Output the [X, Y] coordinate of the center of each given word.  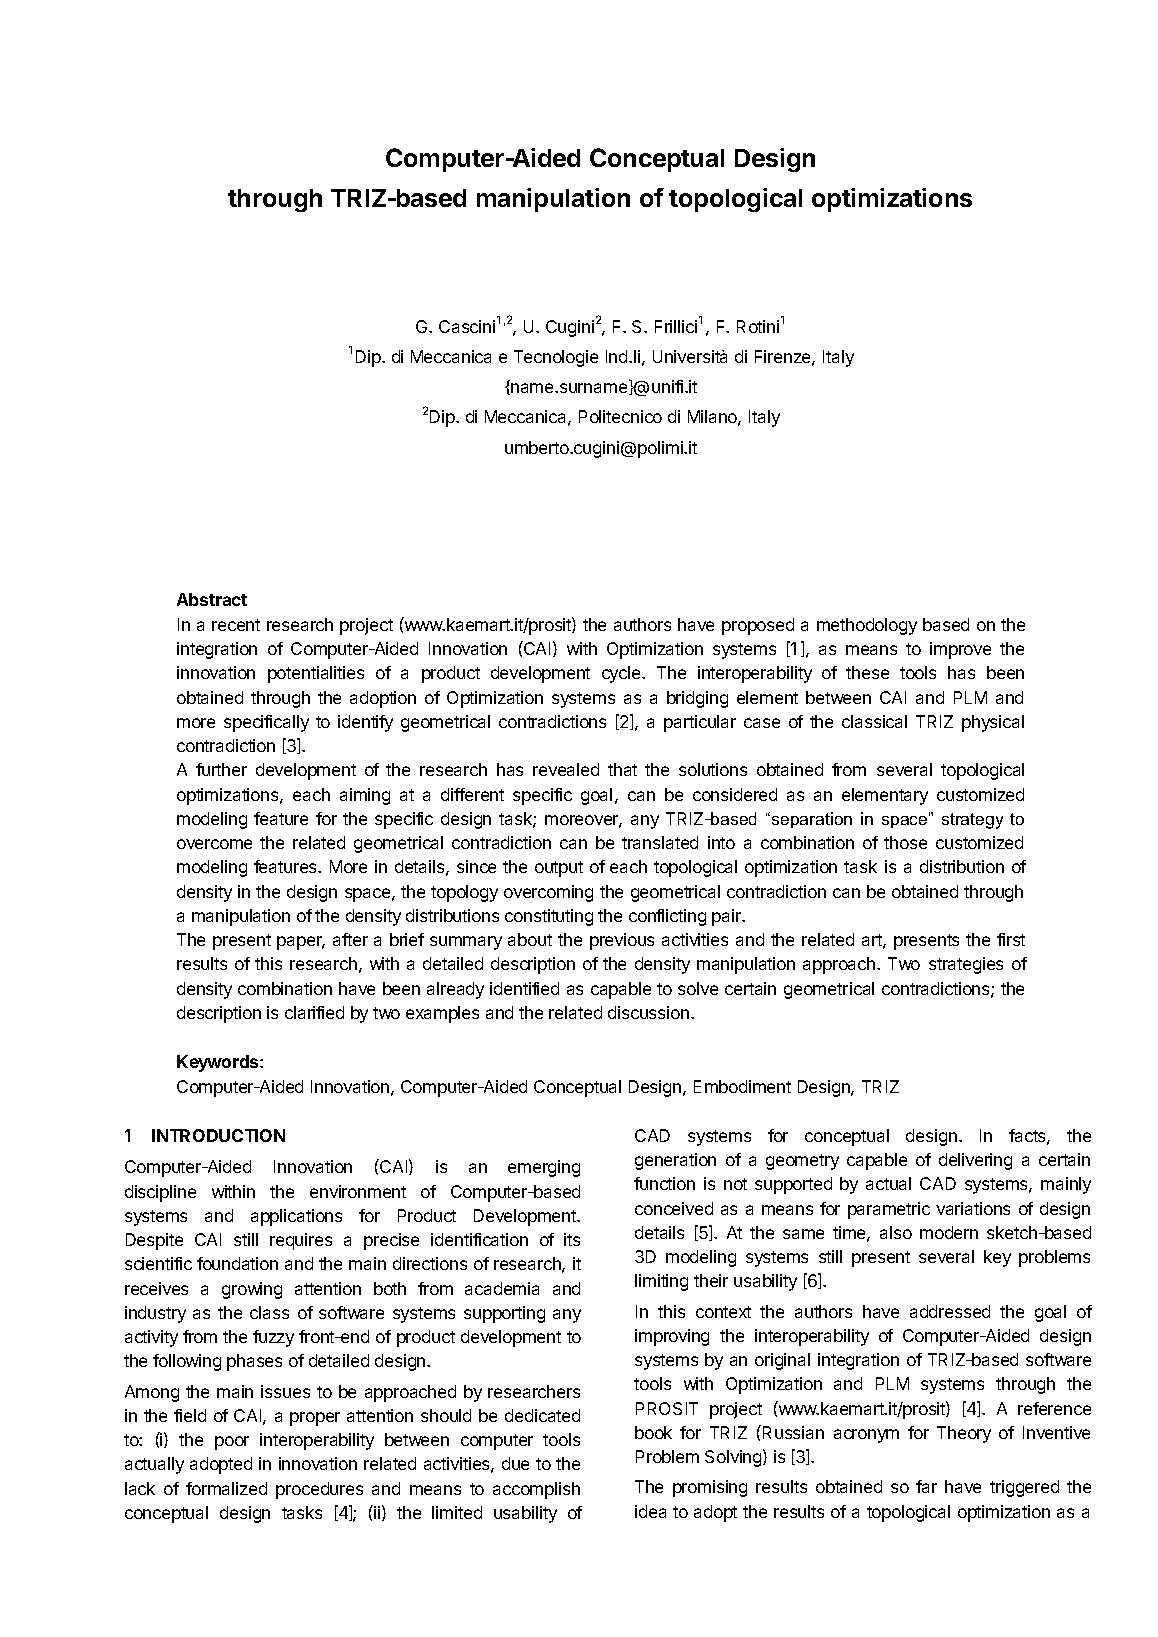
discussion [648, 1012]
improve [960, 650]
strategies [966, 965]
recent [236, 625]
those [905, 842]
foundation [237, 1263]
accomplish [536, 1490]
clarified [314, 1012]
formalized [226, 1488]
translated [660, 842]
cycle [622, 674]
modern [949, 1232]
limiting [661, 1282]
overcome [214, 844]
